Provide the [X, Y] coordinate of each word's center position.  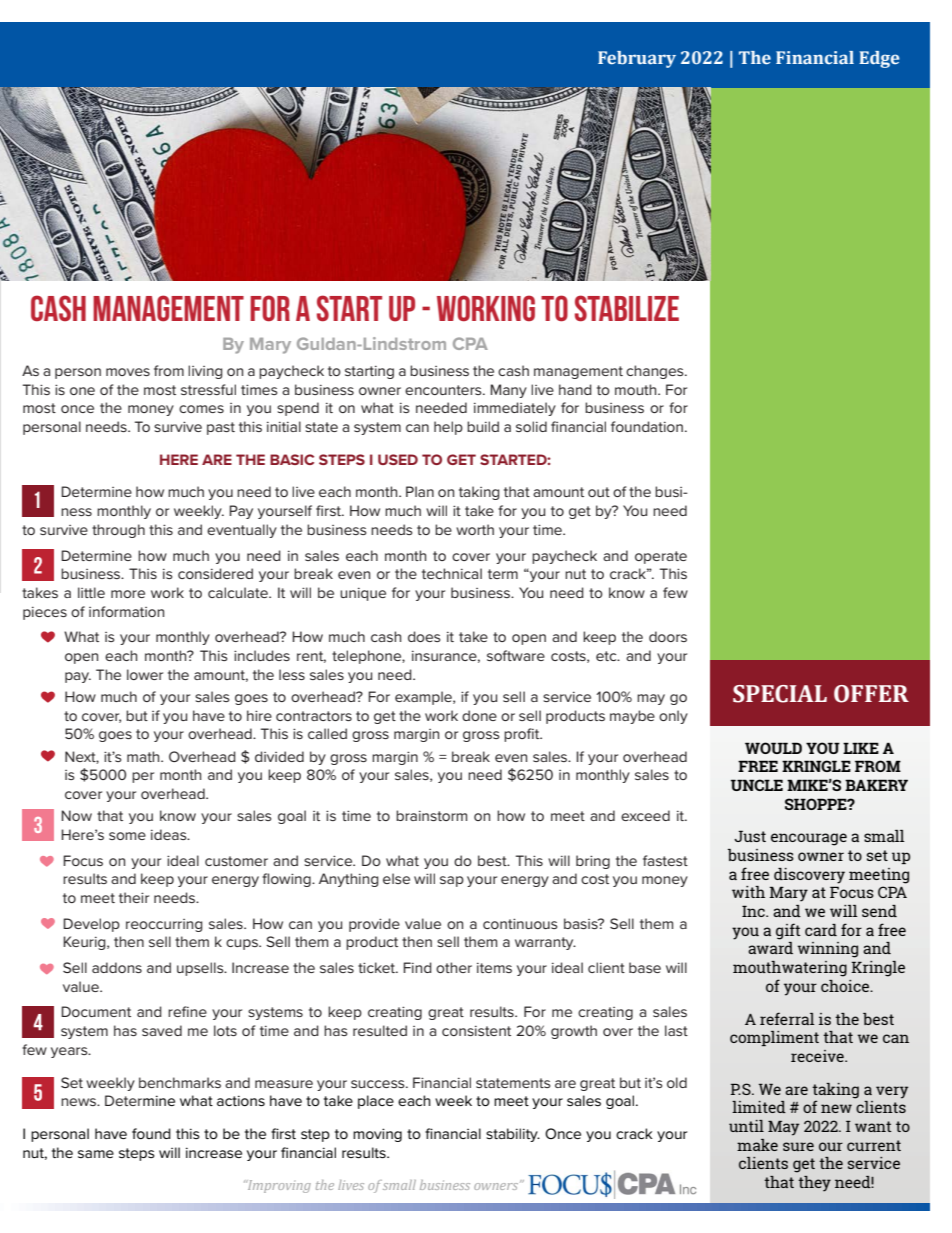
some [127, 836]
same [96, 1154]
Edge [879, 59]
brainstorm [431, 815]
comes [201, 409]
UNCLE [757, 785]
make [757, 1145]
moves [128, 372]
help [448, 428]
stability [513, 1135]
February [637, 59]
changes [656, 372]
